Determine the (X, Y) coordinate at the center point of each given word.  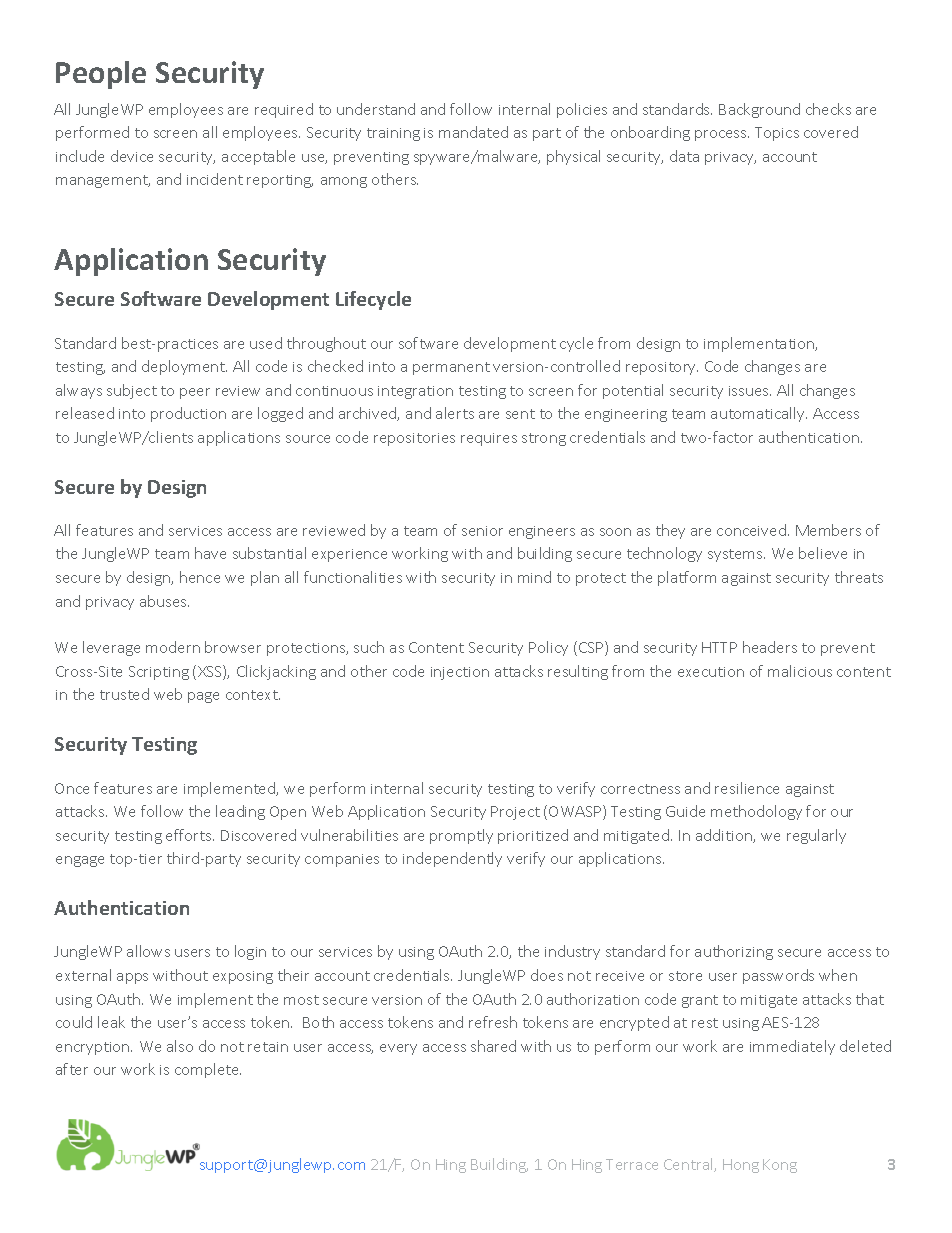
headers (770, 647)
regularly (816, 836)
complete (208, 1070)
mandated (473, 132)
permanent (451, 368)
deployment (184, 367)
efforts (190, 835)
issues (750, 391)
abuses (164, 601)
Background (759, 110)
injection (460, 673)
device (132, 156)
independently (452, 859)
